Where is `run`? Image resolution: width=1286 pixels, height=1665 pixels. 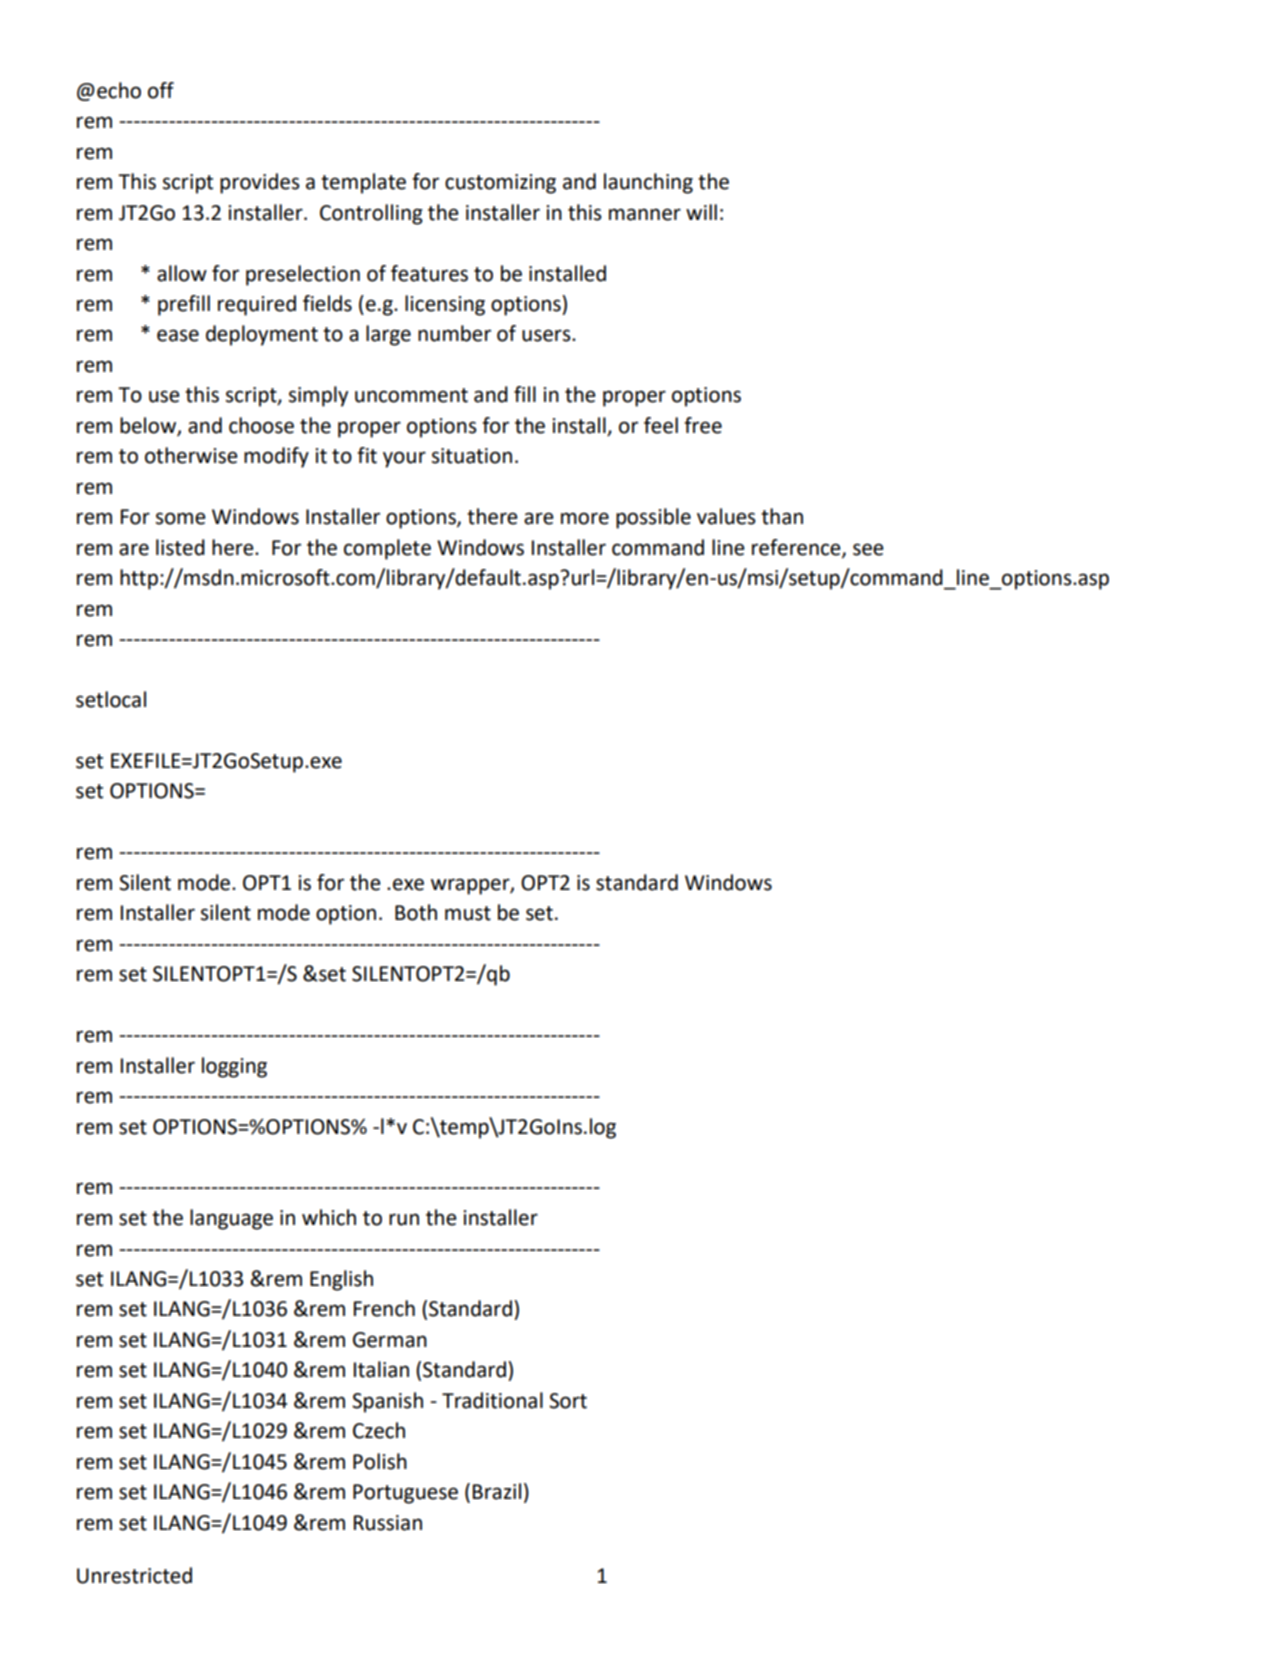
run is located at coordinates (404, 1219).
